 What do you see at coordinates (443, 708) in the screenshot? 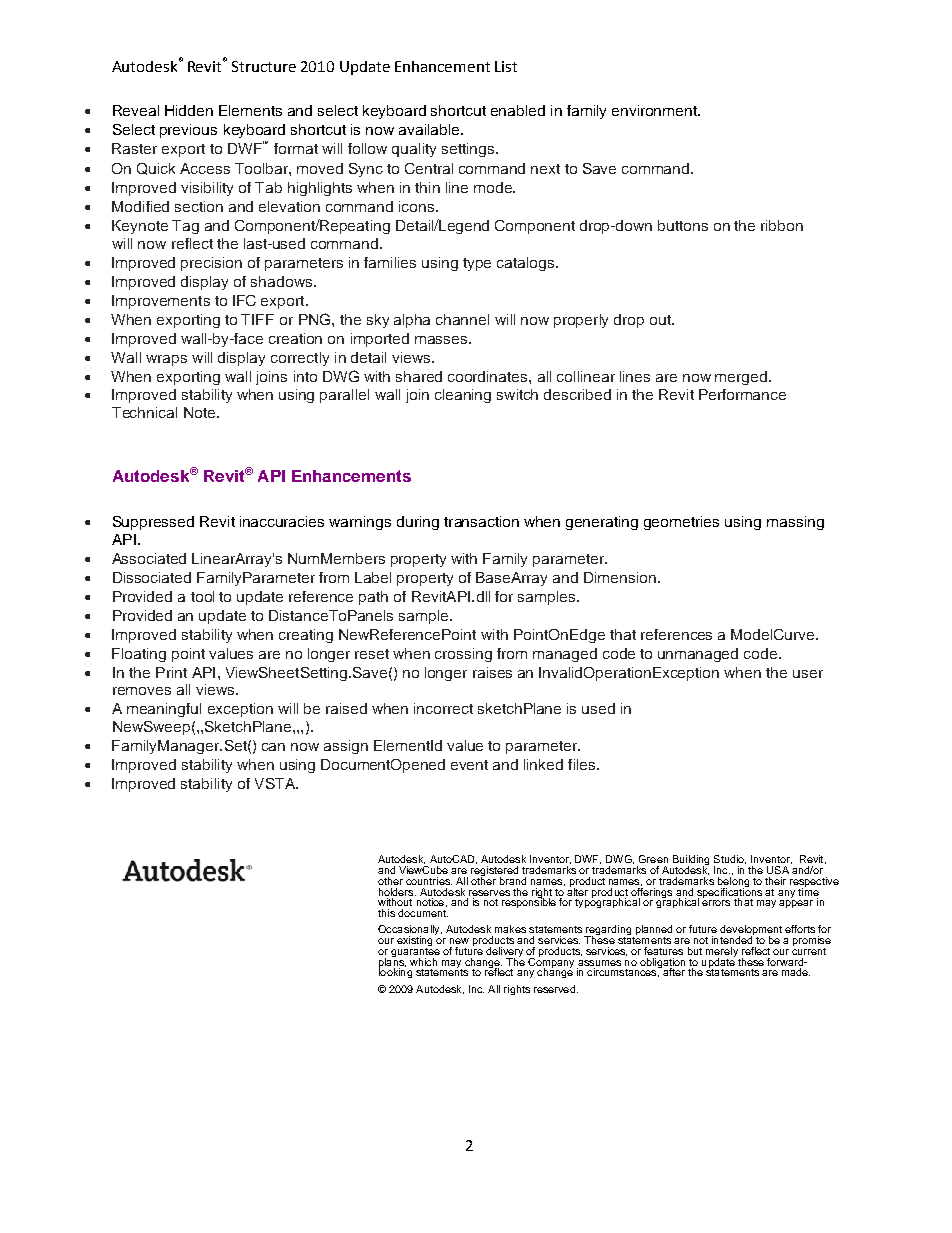
I see `incorrect` at bounding box center [443, 708].
